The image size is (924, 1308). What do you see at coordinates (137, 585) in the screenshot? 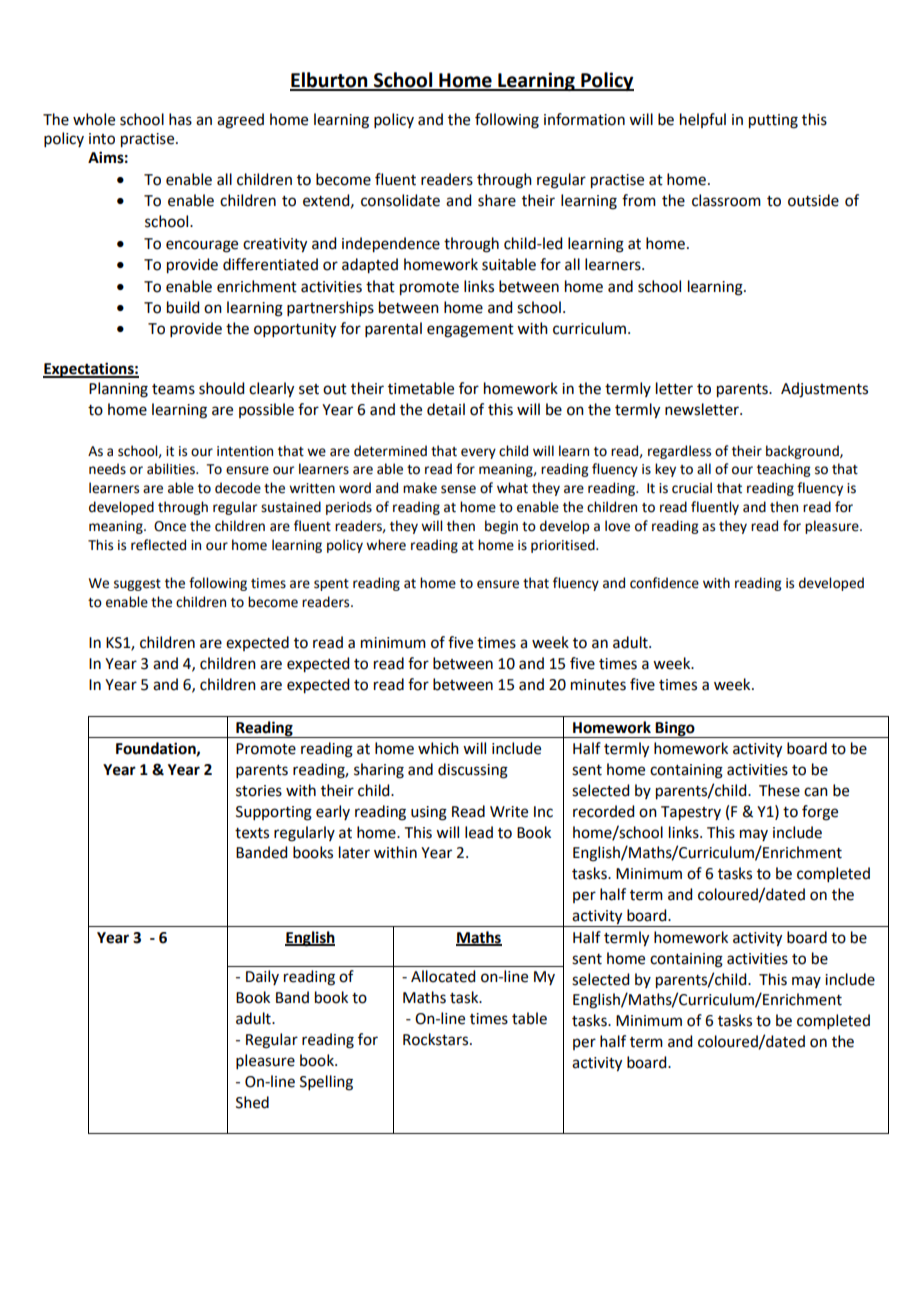
I see `suggest` at bounding box center [137, 585].
